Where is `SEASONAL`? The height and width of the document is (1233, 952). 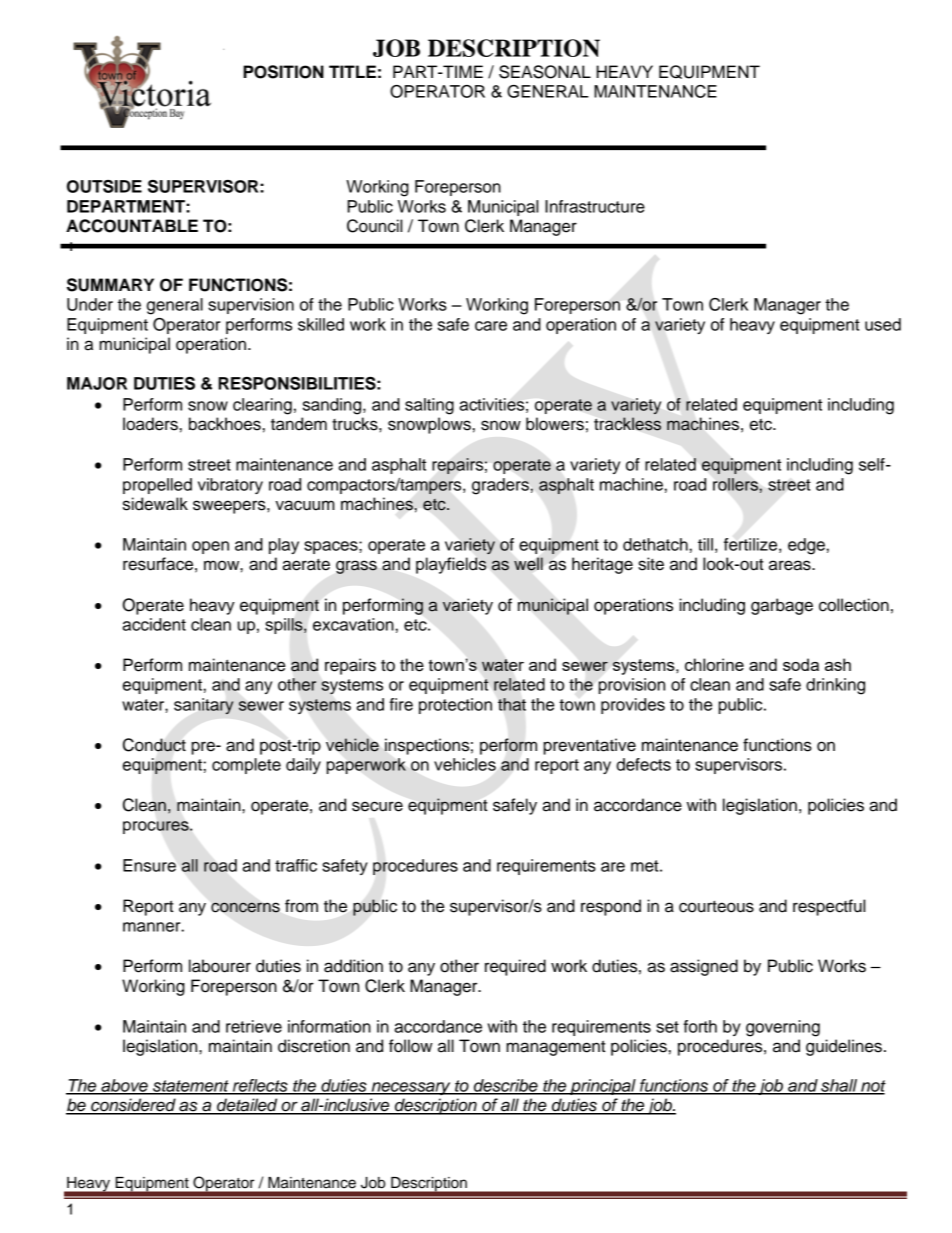 SEASONAL is located at coordinates (545, 72).
